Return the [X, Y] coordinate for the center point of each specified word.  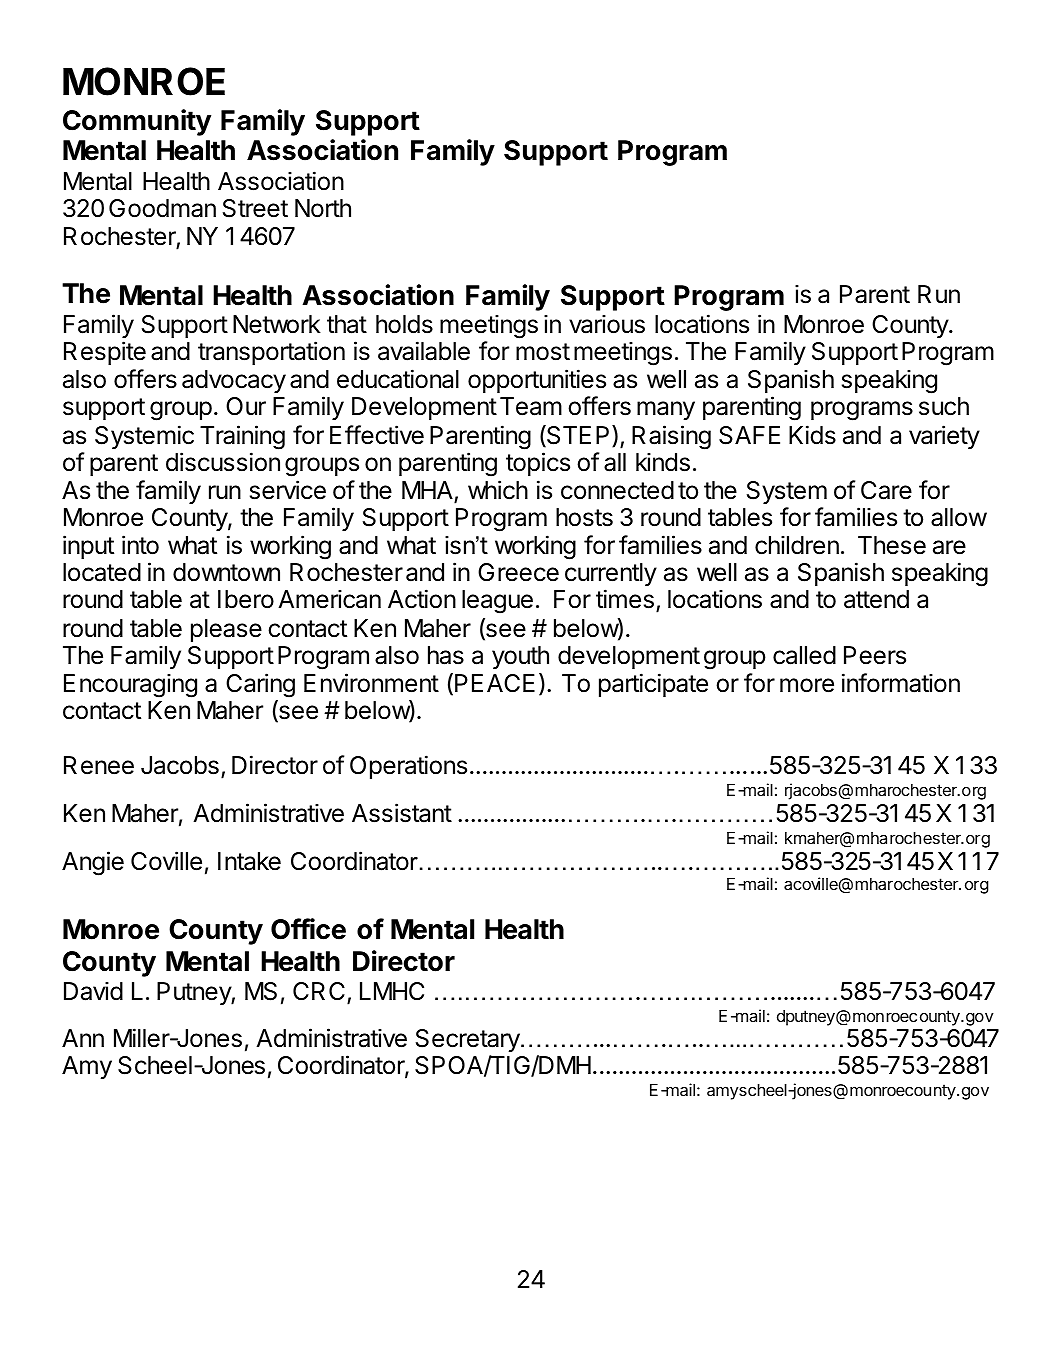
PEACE [495, 683]
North [323, 208]
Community [137, 122]
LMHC [392, 991]
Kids [812, 435]
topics [538, 464]
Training [242, 437]
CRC [319, 991]
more [807, 685]
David [93, 991]
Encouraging [130, 685]
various [607, 324]
